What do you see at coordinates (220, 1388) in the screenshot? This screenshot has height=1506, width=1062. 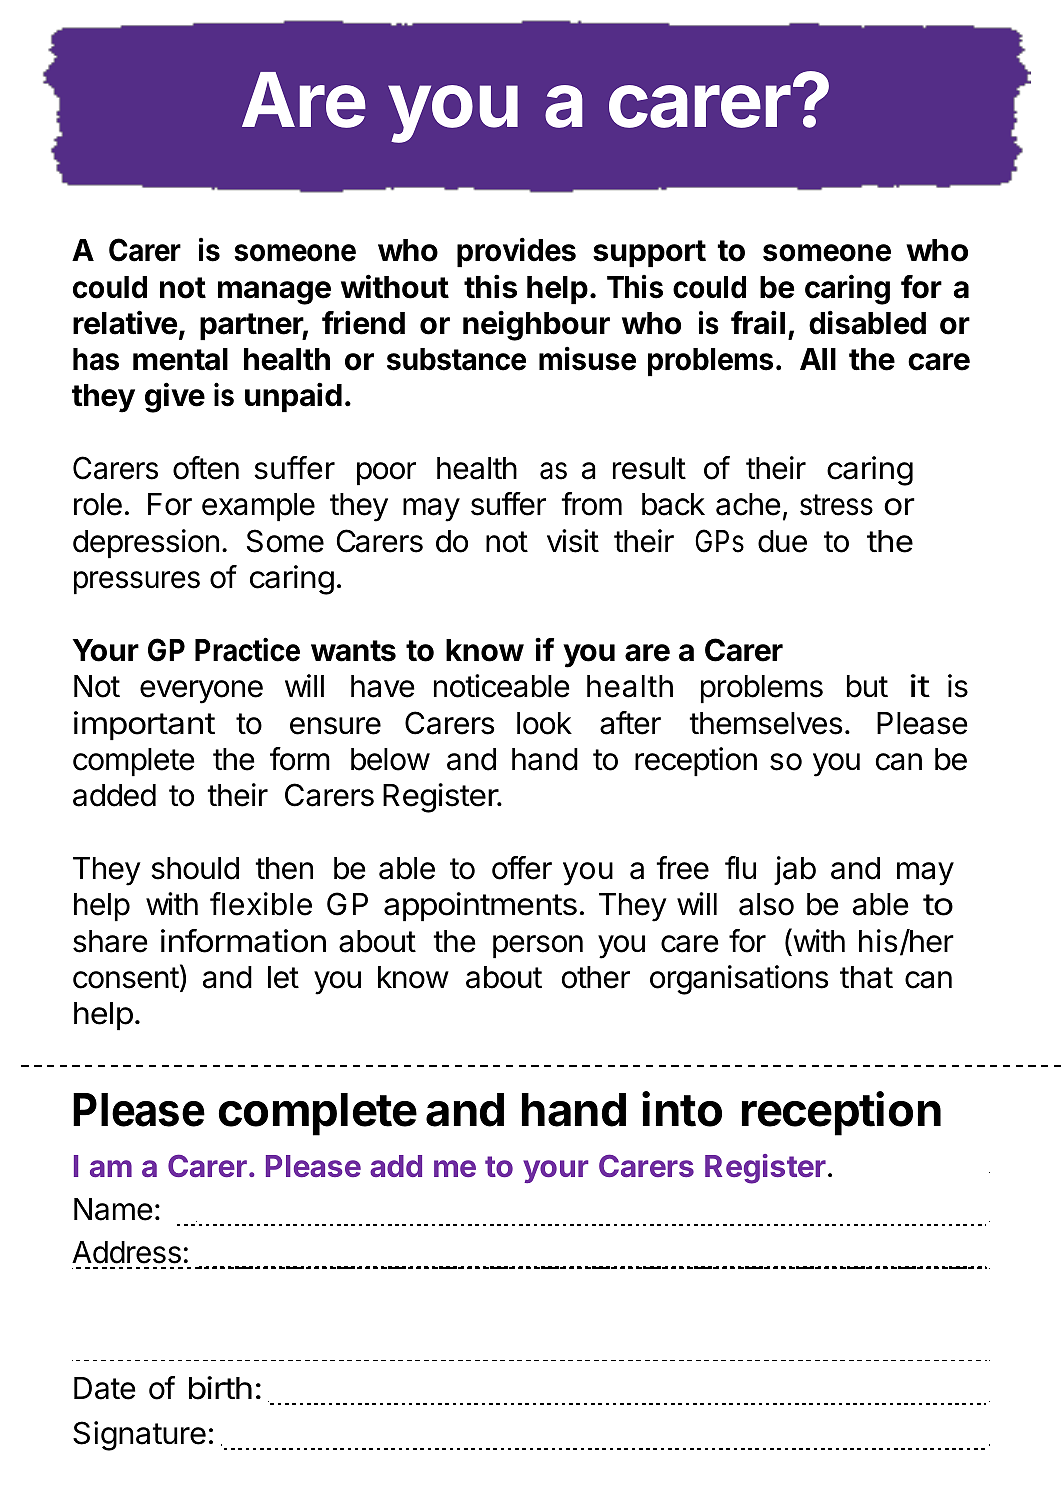 I see `birth` at bounding box center [220, 1388].
